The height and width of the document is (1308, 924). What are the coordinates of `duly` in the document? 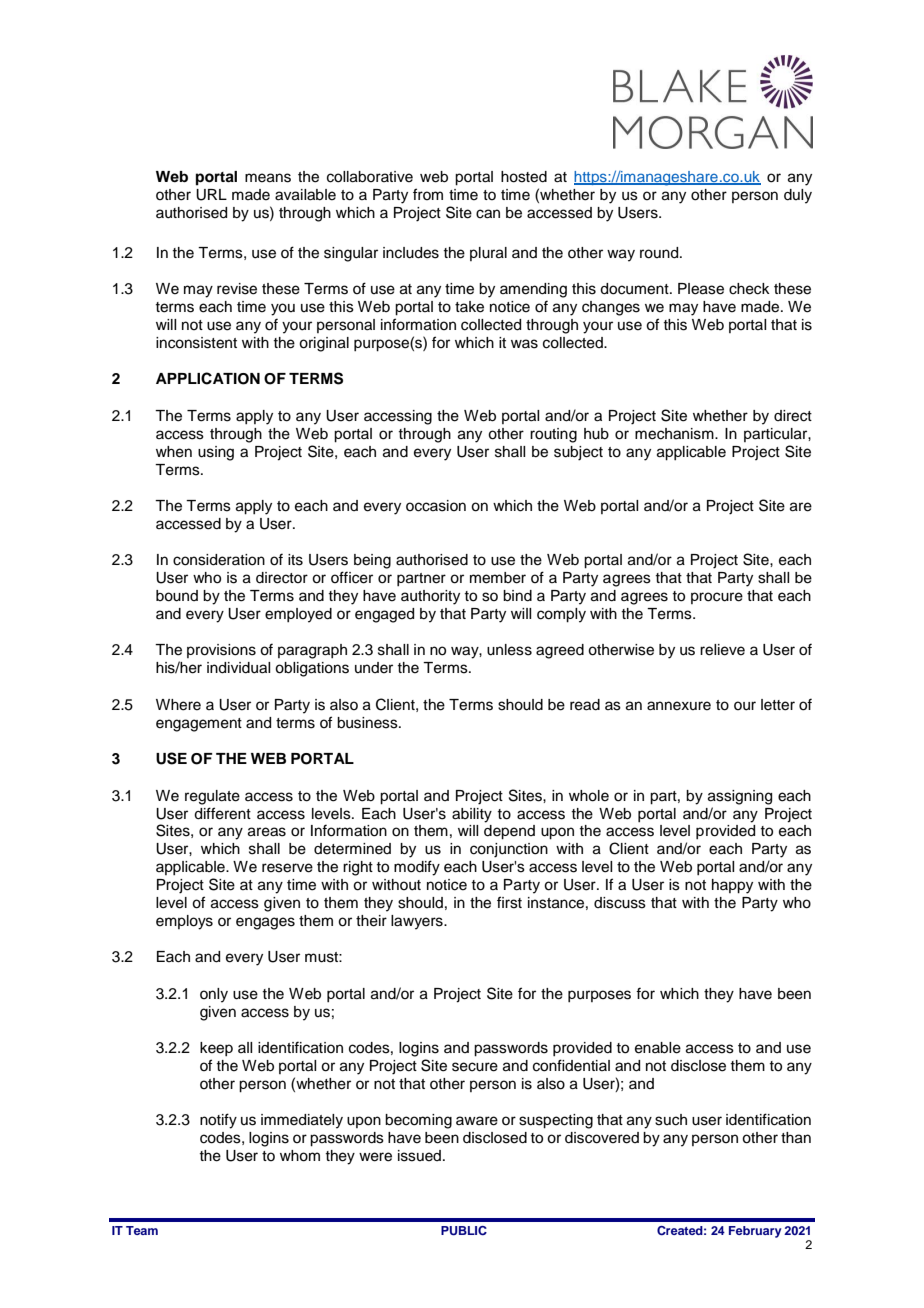 It's located at (798, 196).
